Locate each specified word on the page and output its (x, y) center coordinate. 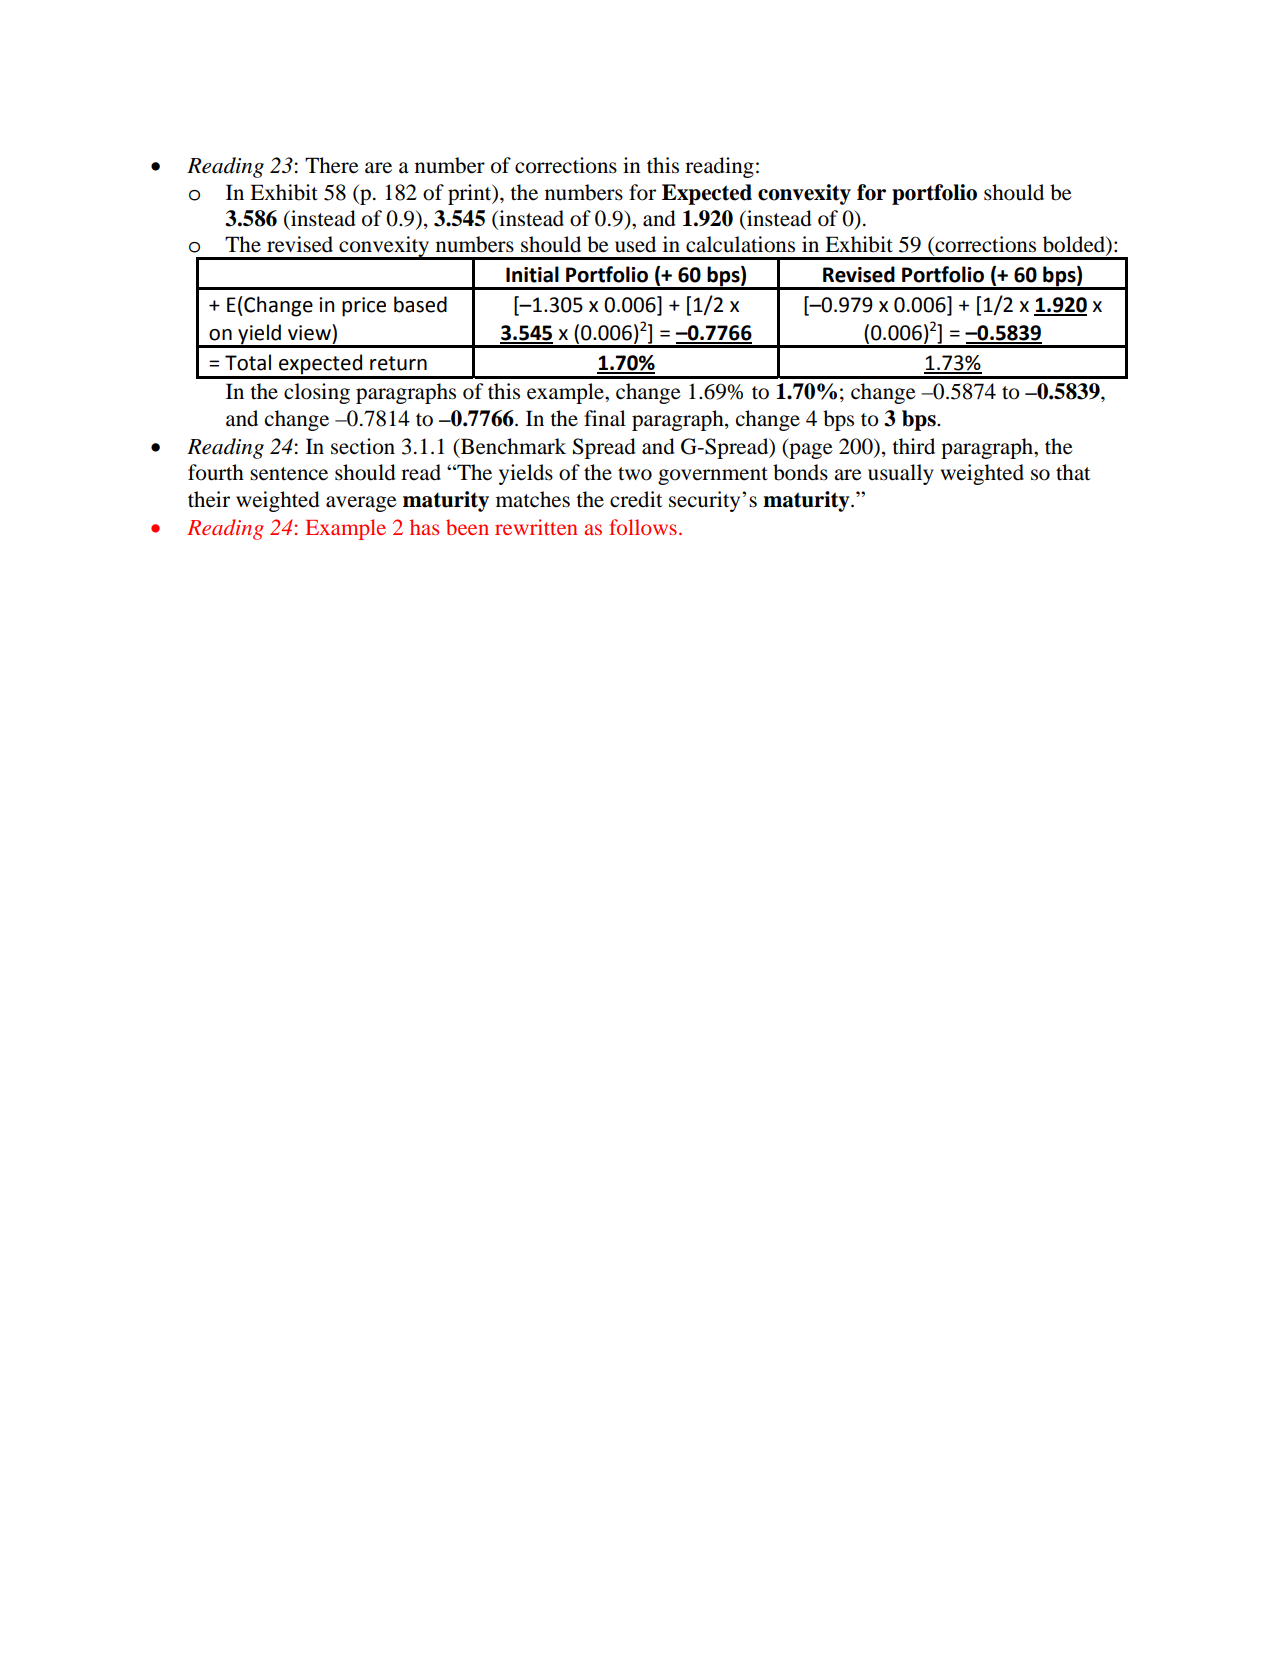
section (363, 446)
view (310, 332)
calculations (740, 244)
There (332, 165)
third (913, 446)
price (364, 307)
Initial (532, 274)
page (810, 451)
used (635, 244)
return (398, 363)
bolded (1075, 245)
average (361, 504)
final (605, 418)
